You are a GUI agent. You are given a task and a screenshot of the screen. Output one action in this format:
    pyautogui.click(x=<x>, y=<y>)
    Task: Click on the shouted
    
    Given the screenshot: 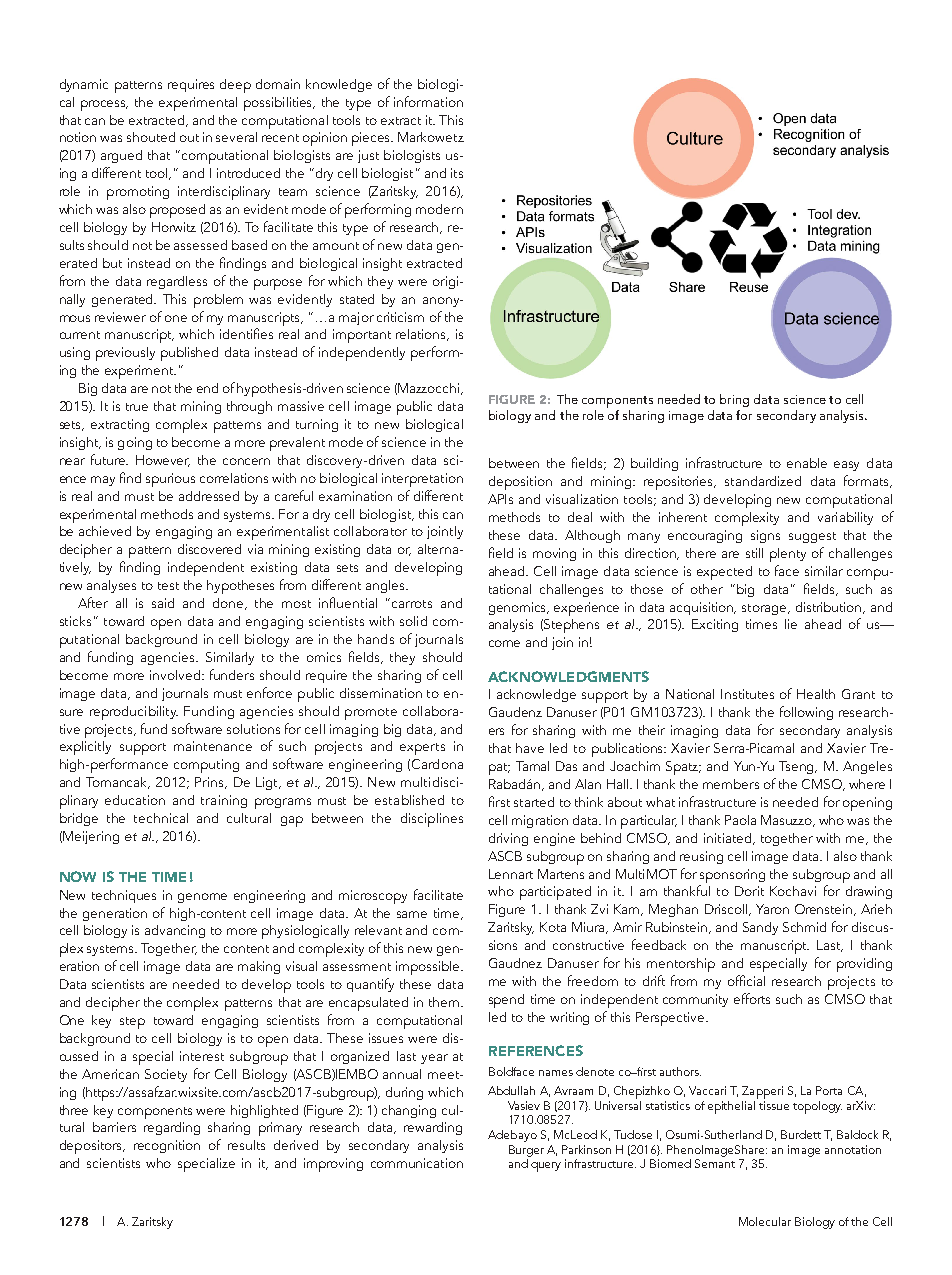 What is the action you would take?
    pyautogui.click(x=151, y=137)
